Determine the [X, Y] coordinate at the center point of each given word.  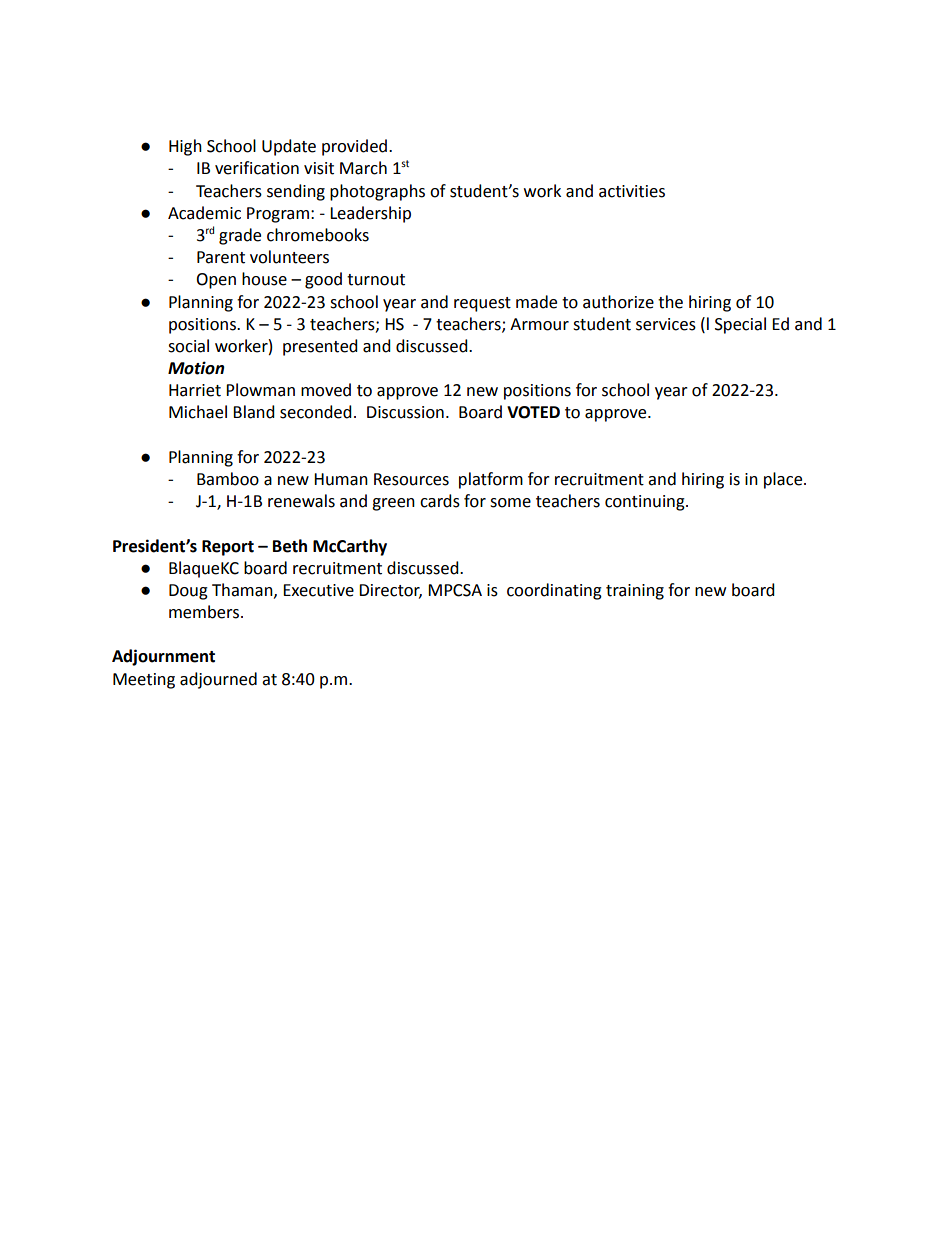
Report [228, 548]
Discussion [405, 412]
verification [257, 168]
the [670, 302]
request [482, 304]
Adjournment [163, 657]
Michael [198, 412]
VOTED [533, 412]
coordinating [554, 591]
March [363, 168]
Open [216, 281]
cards [440, 501]
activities [632, 191]
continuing [646, 503]
